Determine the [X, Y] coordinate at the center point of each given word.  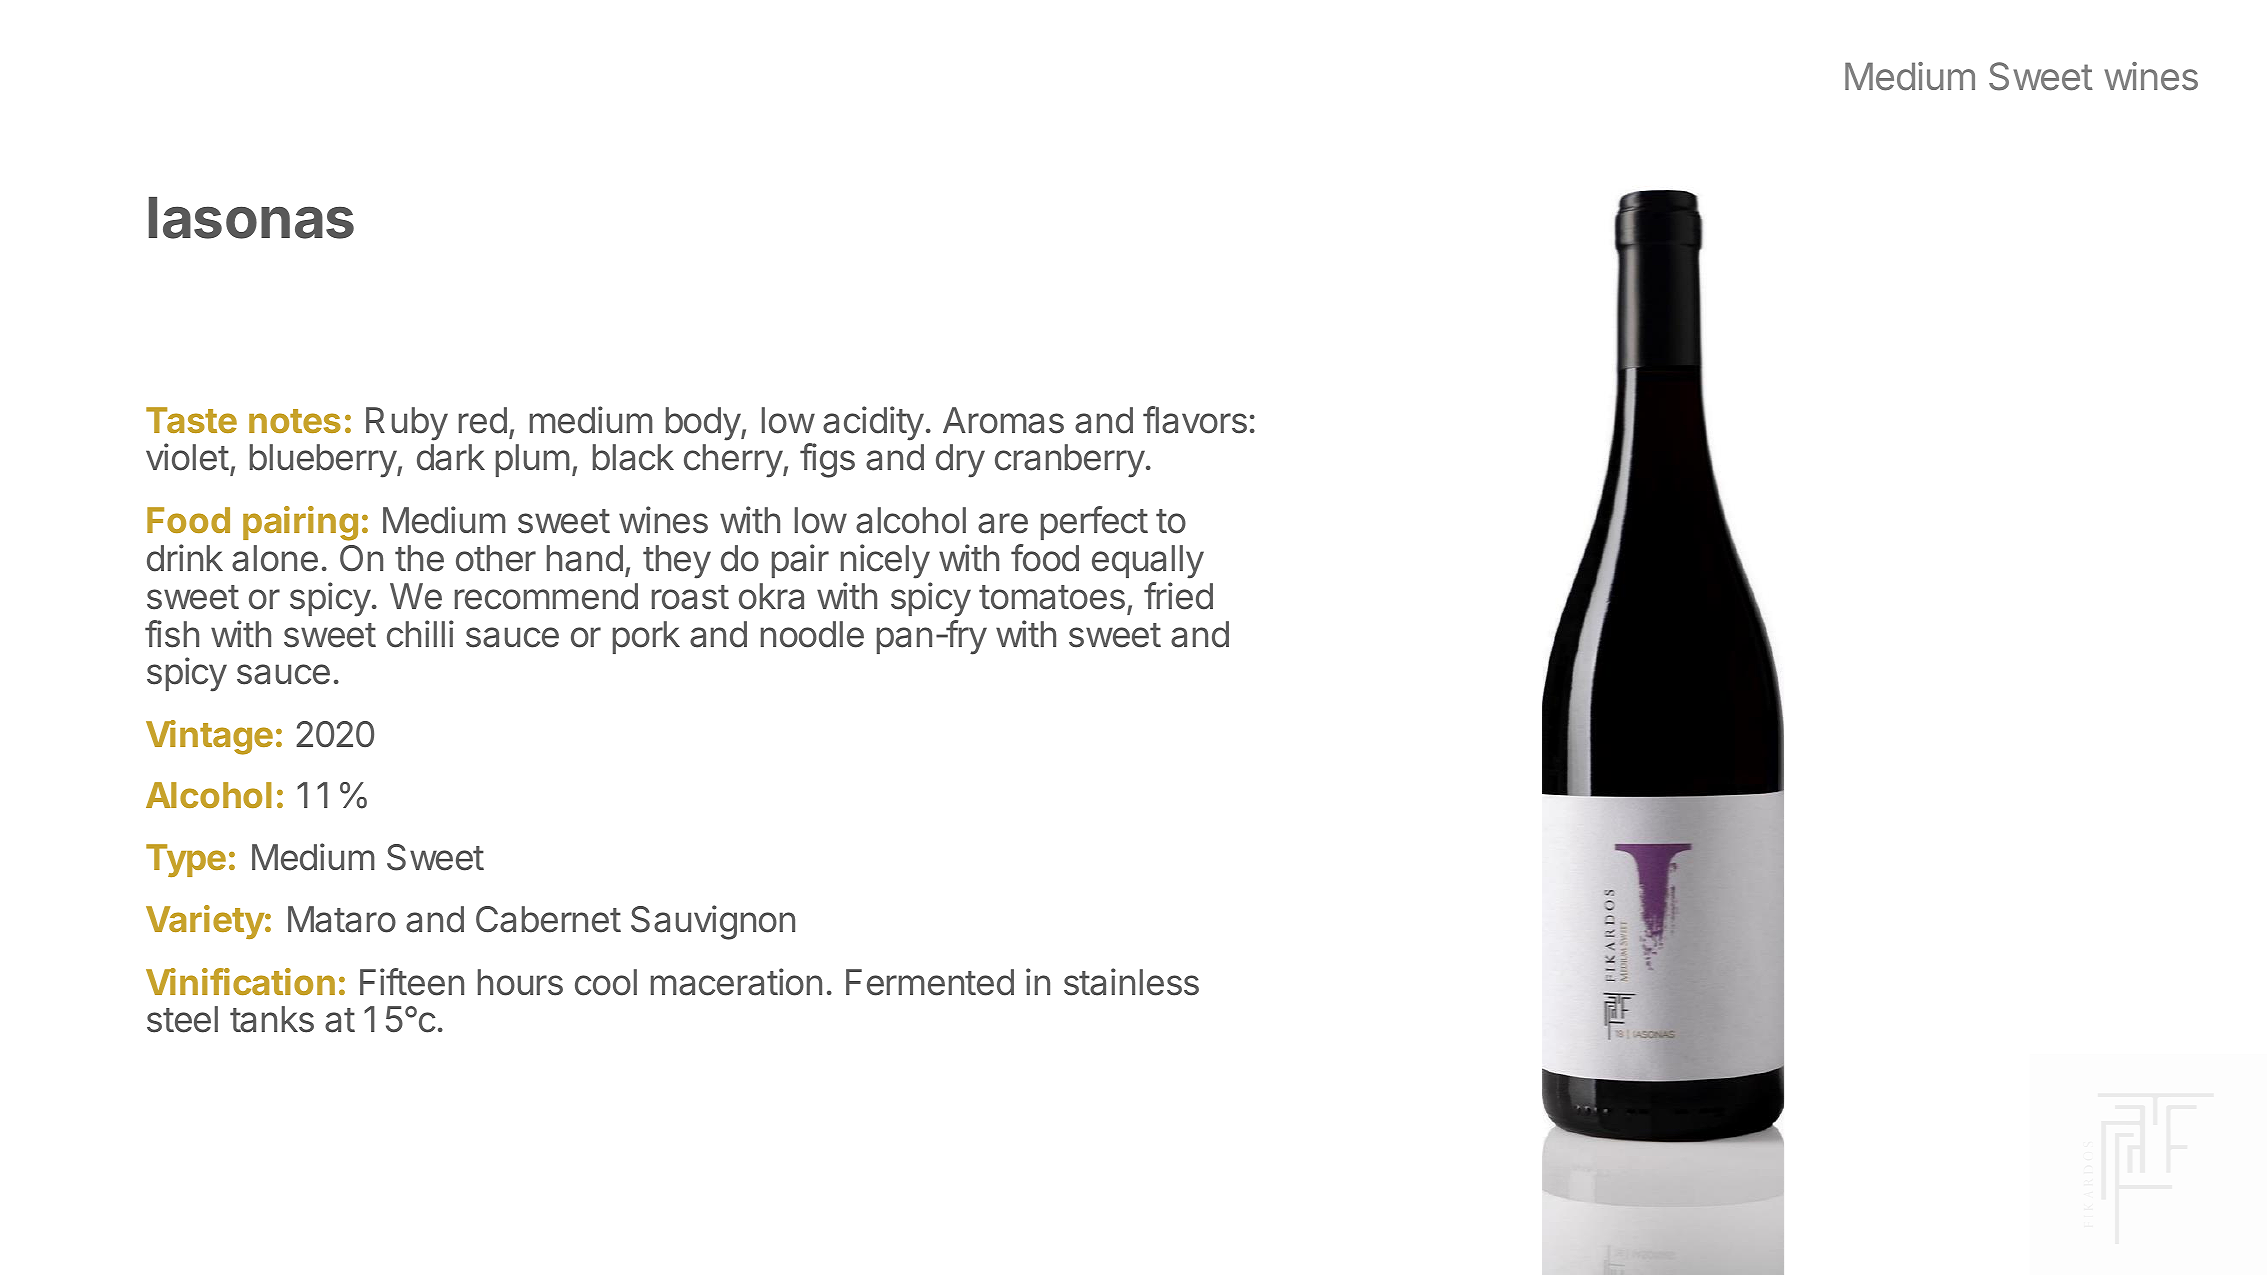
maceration [736, 982]
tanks [272, 1019]
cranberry [1070, 461]
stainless [1131, 982]
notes [295, 421]
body [704, 424]
